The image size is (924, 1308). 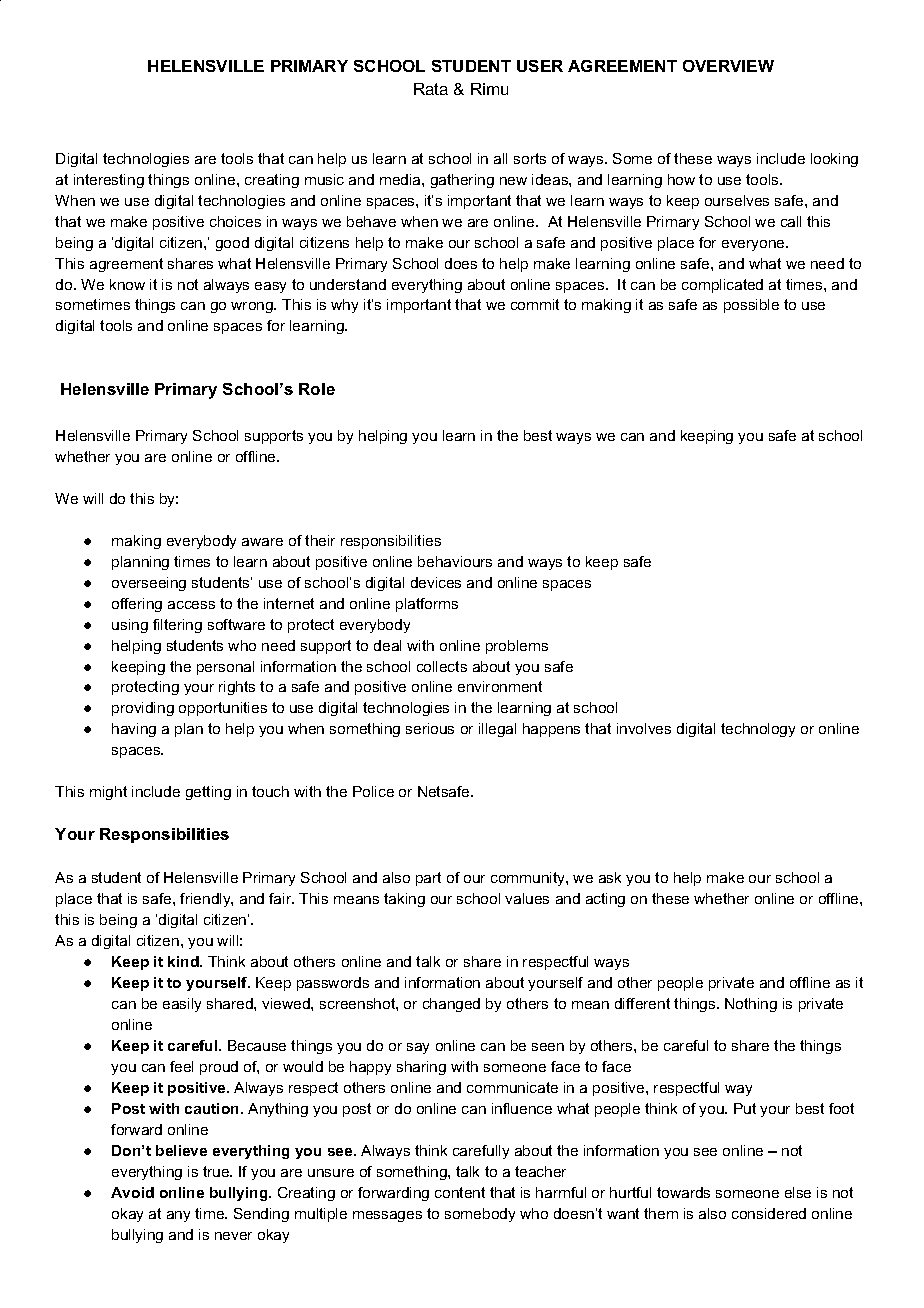 I want to click on interesting, so click(x=109, y=181).
